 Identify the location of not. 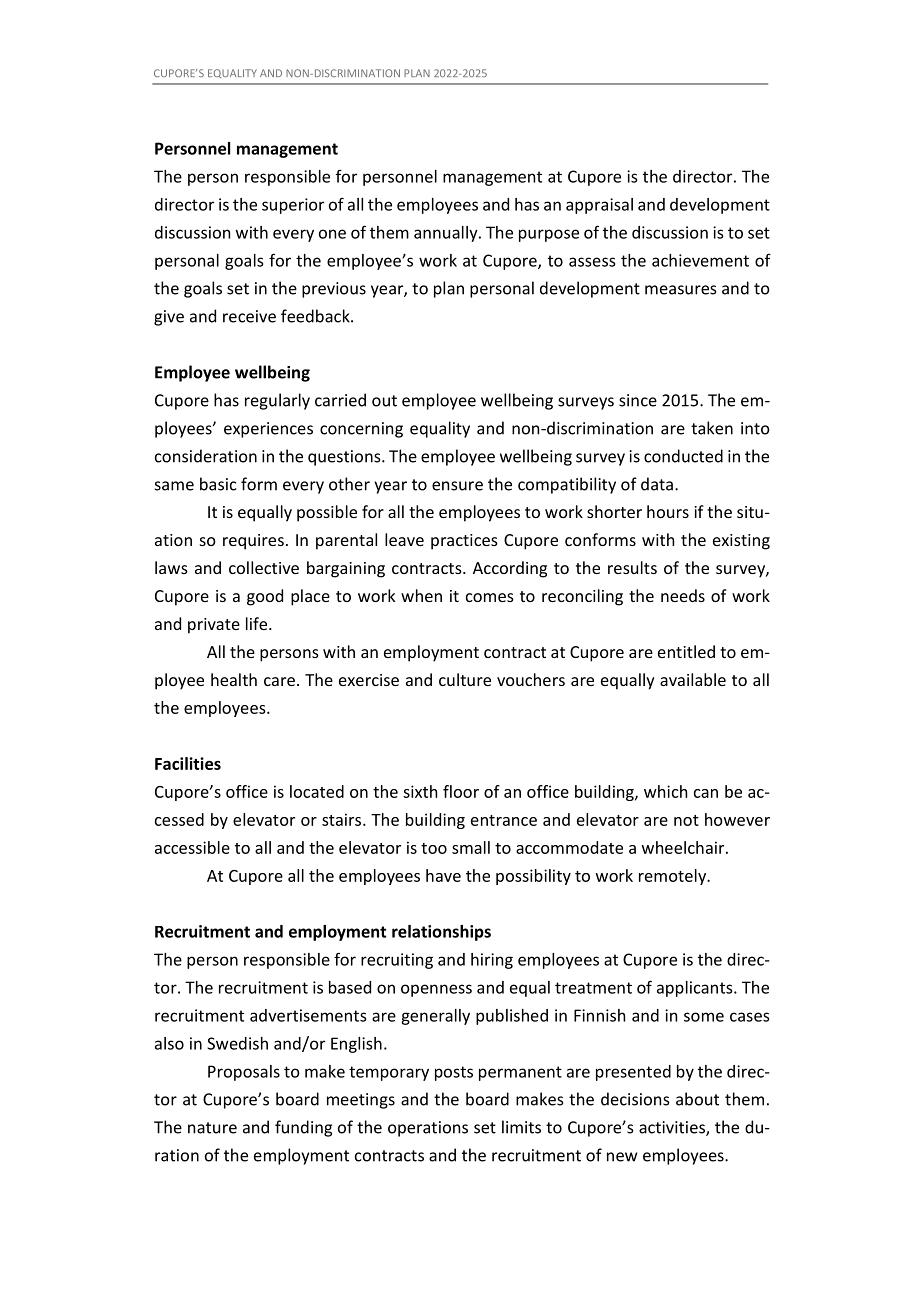
(686, 820).
